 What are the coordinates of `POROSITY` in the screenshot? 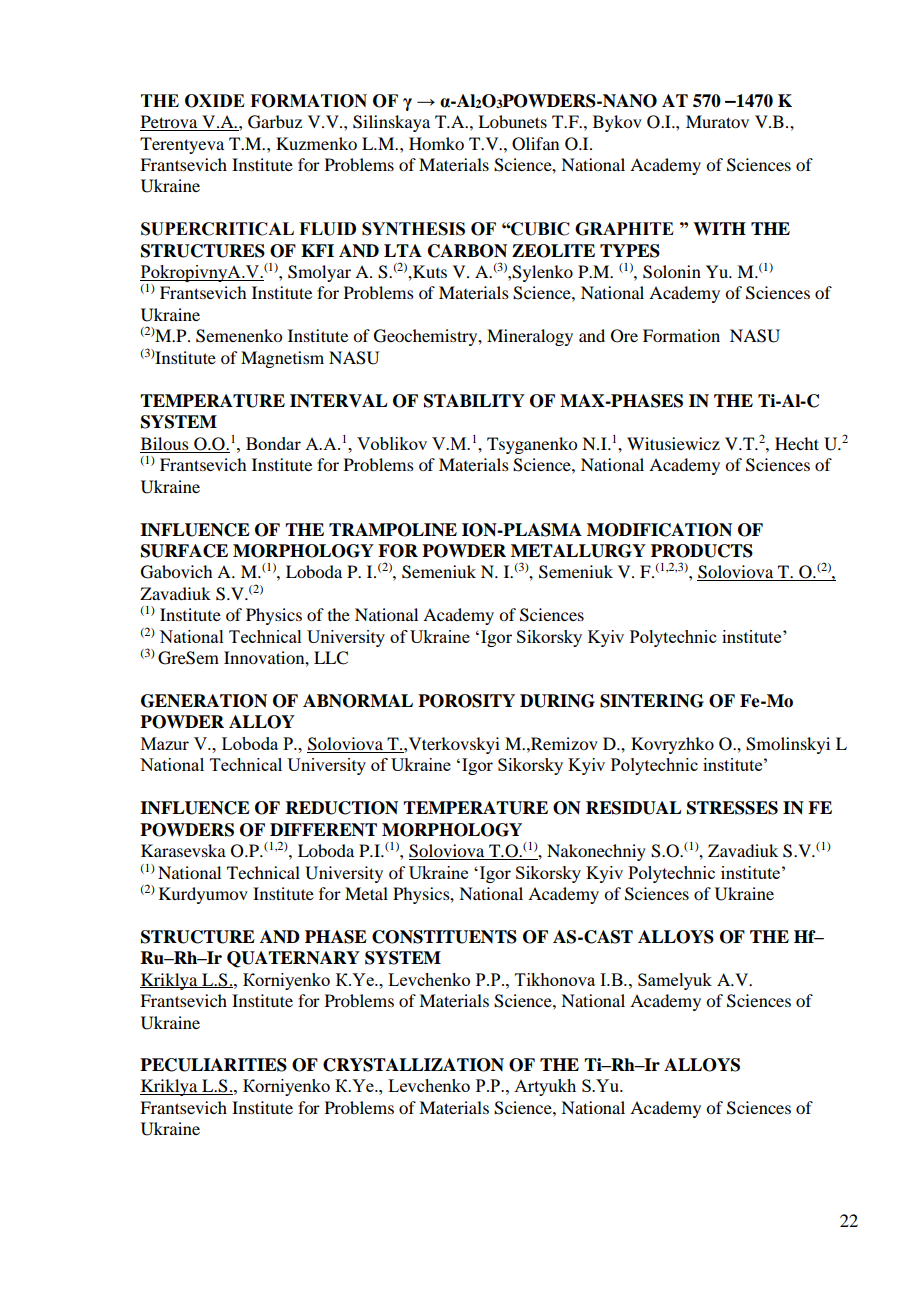 It's located at (466, 701).
